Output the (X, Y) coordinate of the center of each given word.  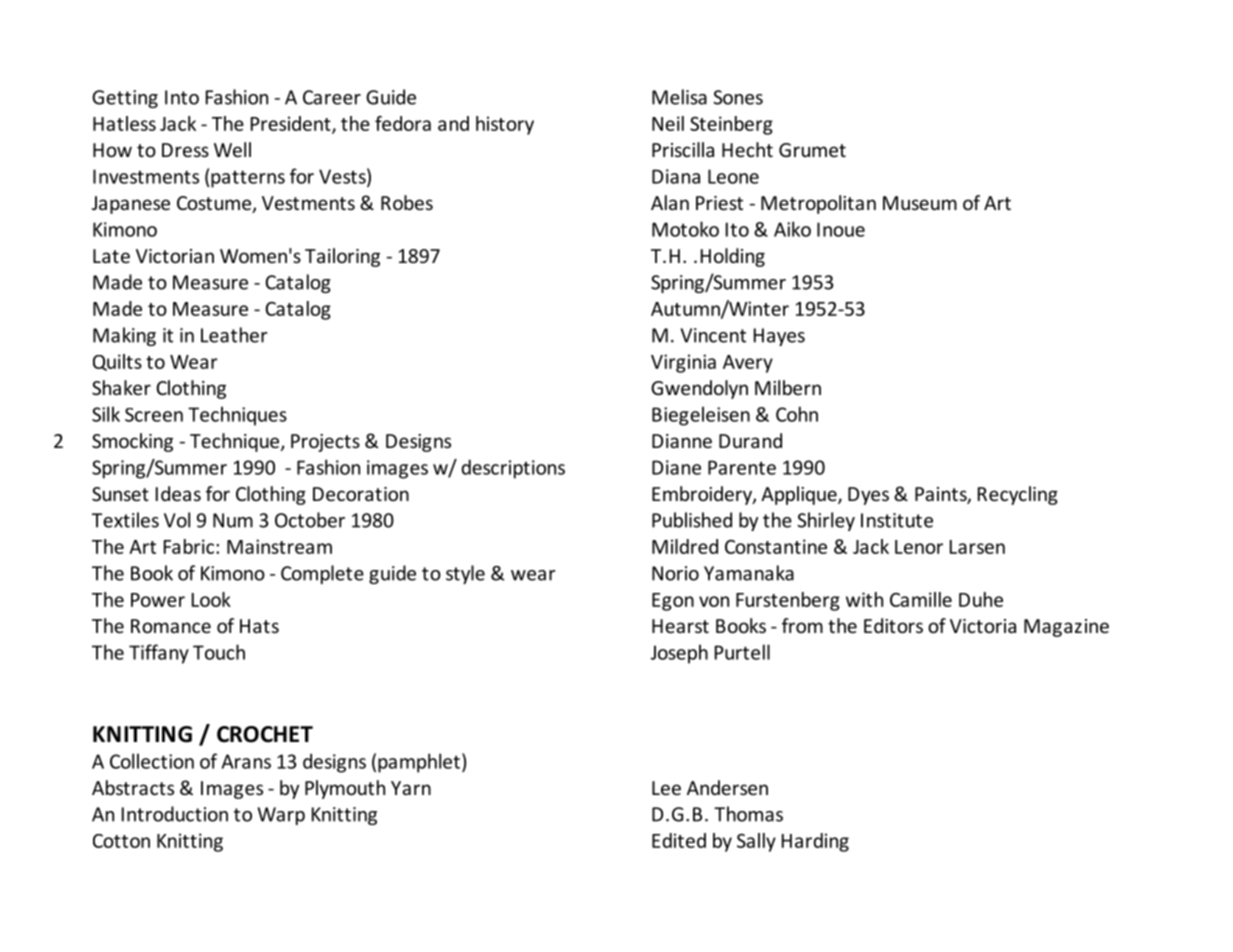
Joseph (679, 654)
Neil (668, 123)
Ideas (178, 493)
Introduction (175, 814)
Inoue (841, 229)
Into (182, 97)
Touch (219, 652)
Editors (893, 625)
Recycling (1018, 495)
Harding (815, 842)
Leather (234, 335)
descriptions (513, 469)
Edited (679, 840)
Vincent (713, 335)
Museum (920, 203)
